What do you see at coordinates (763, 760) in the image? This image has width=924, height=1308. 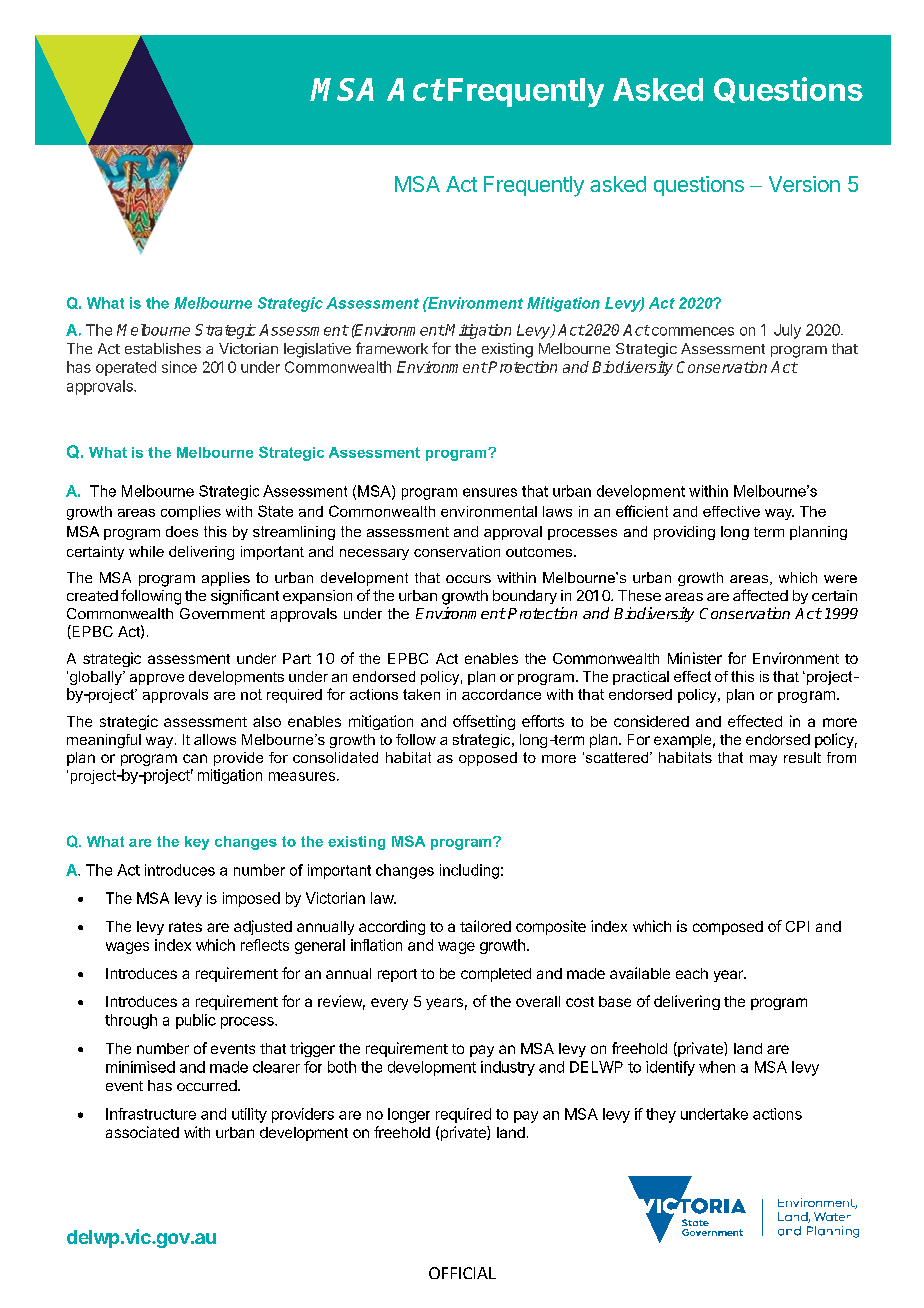 I see `may` at bounding box center [763, 760].
